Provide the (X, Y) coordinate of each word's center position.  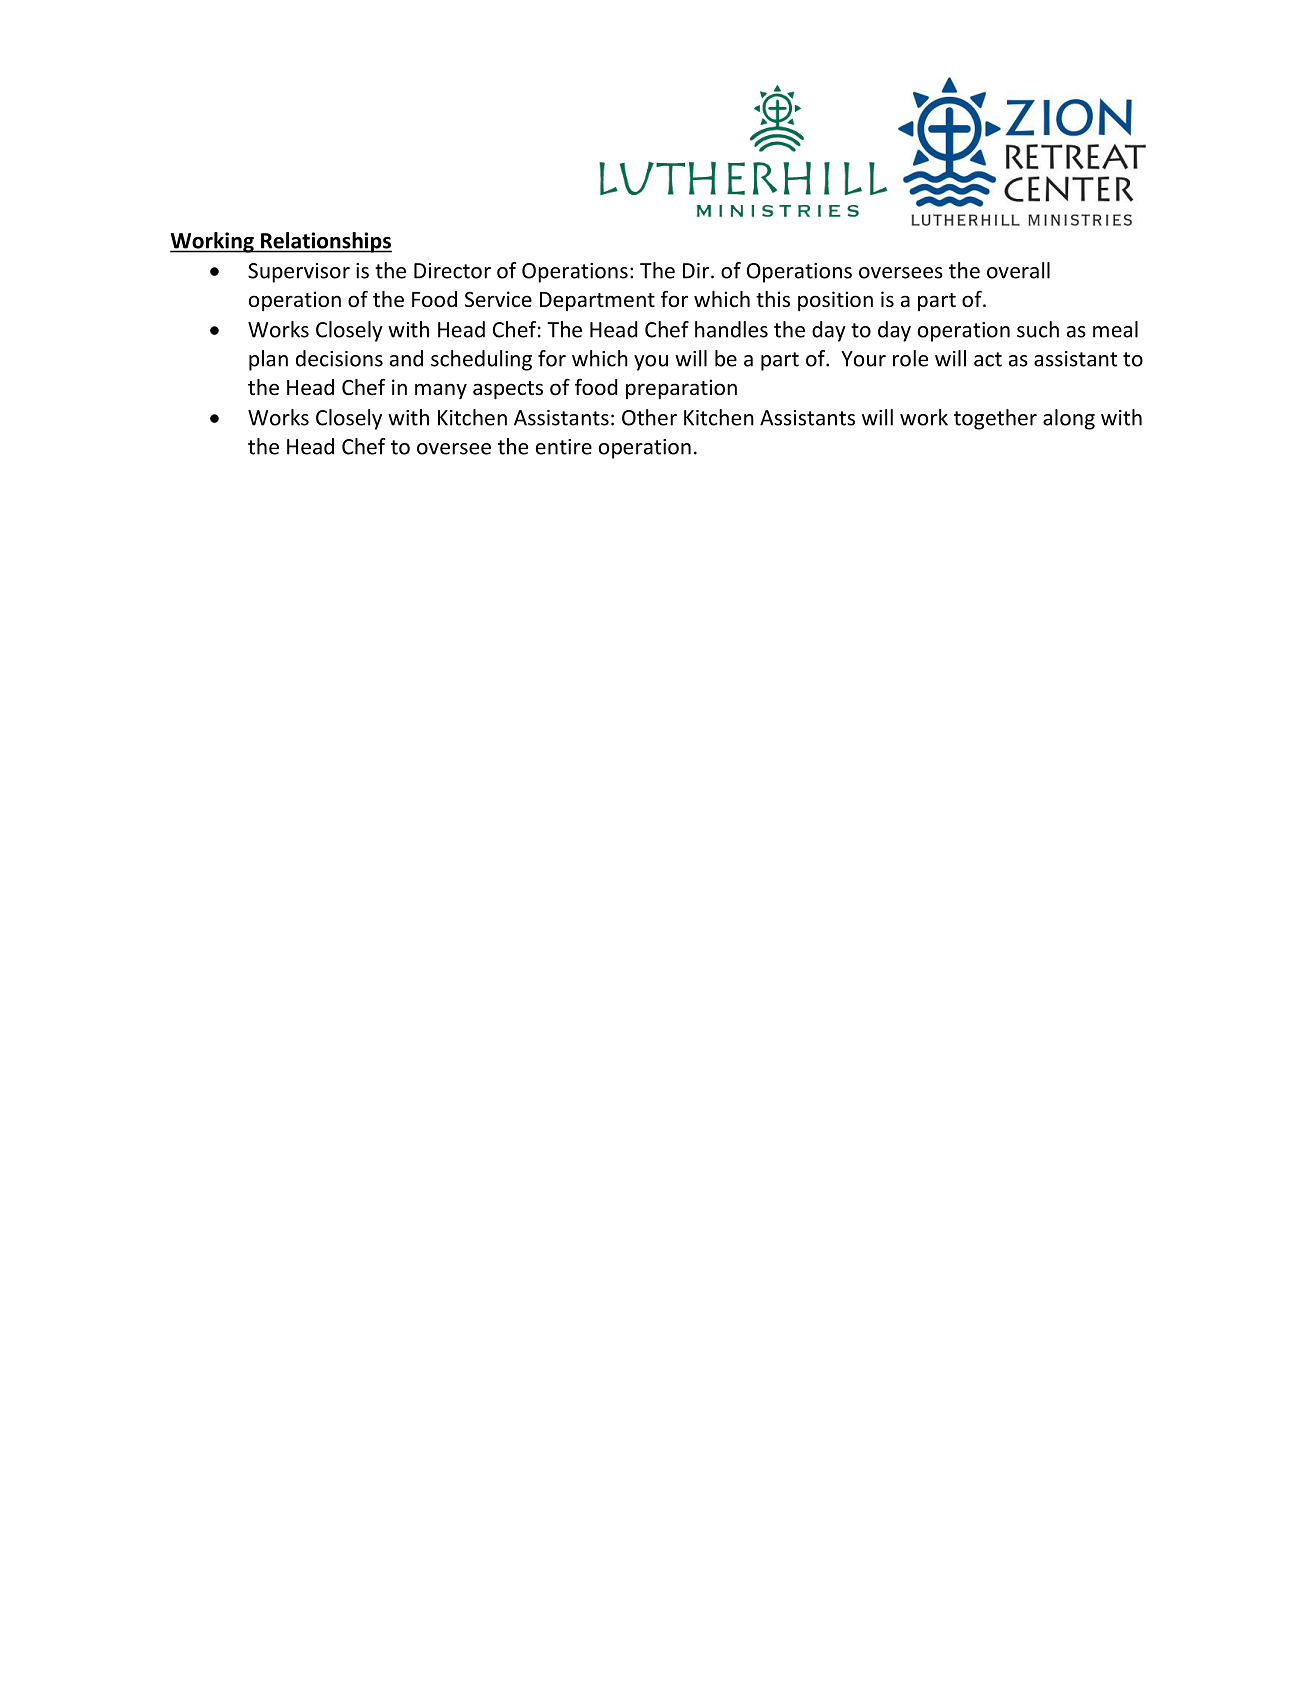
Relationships (325, 242)
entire (564, 447)
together (995, 419)
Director (452, 271)
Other (649, 417)
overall (1018, 270)
